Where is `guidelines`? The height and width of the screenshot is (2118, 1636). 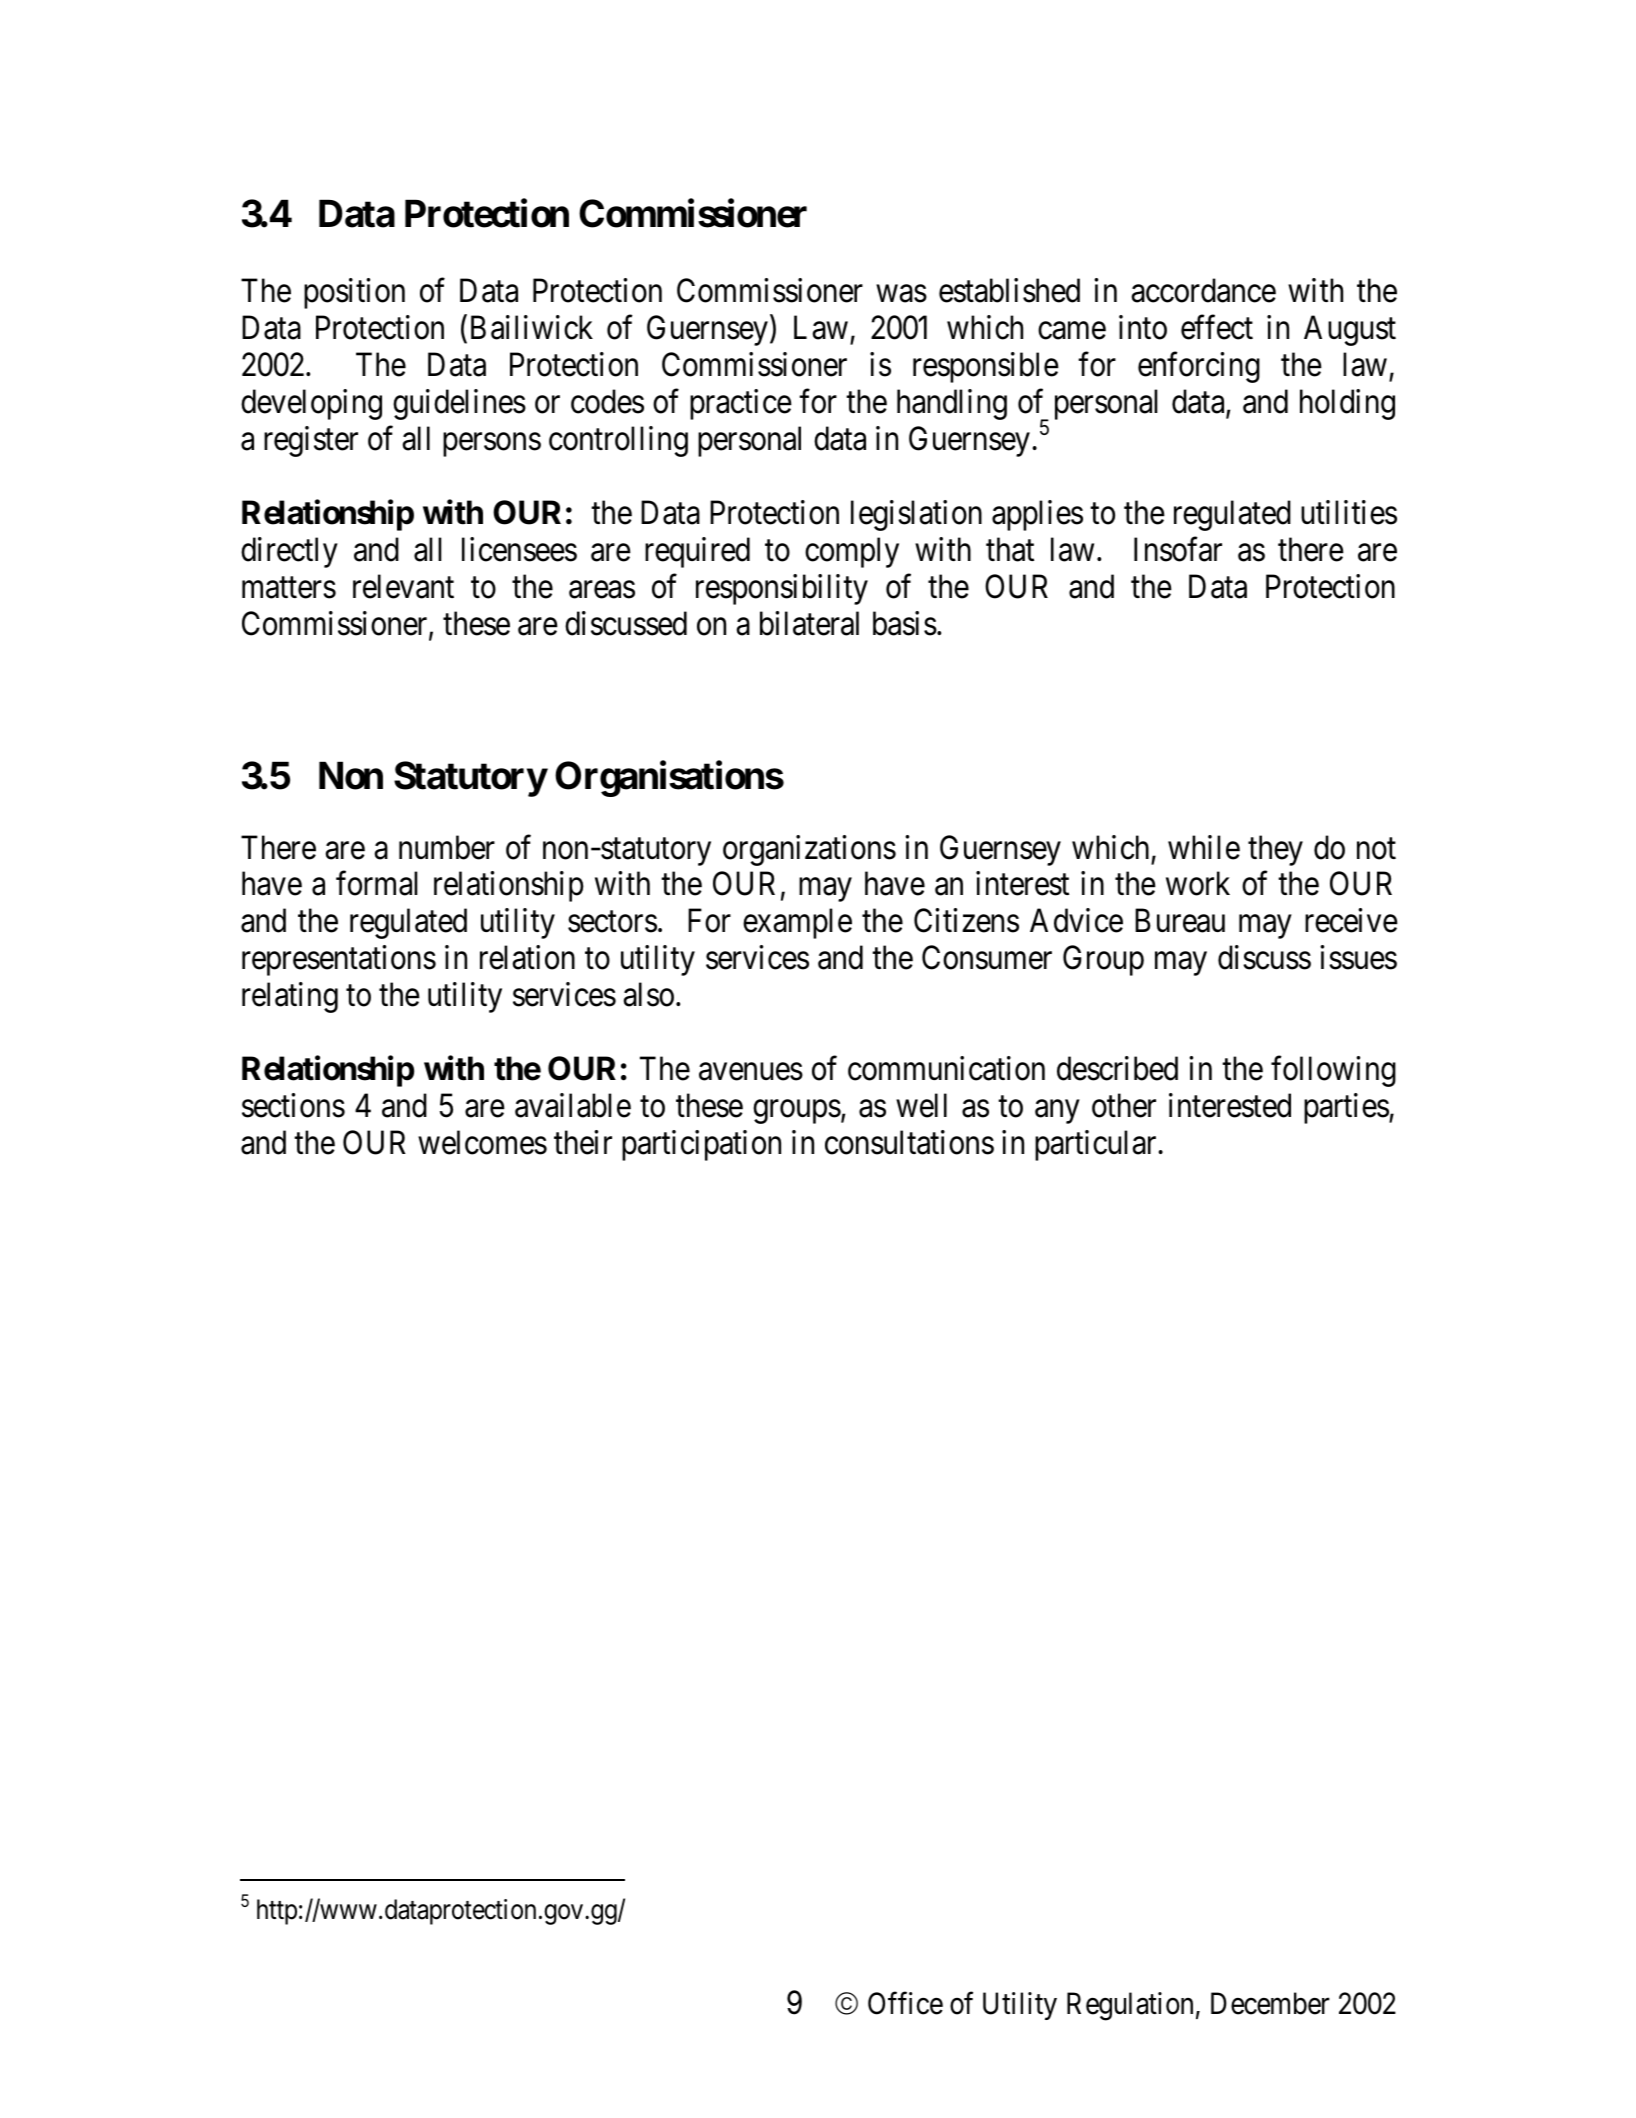 guidelines is located at coordinates (459, 404).
